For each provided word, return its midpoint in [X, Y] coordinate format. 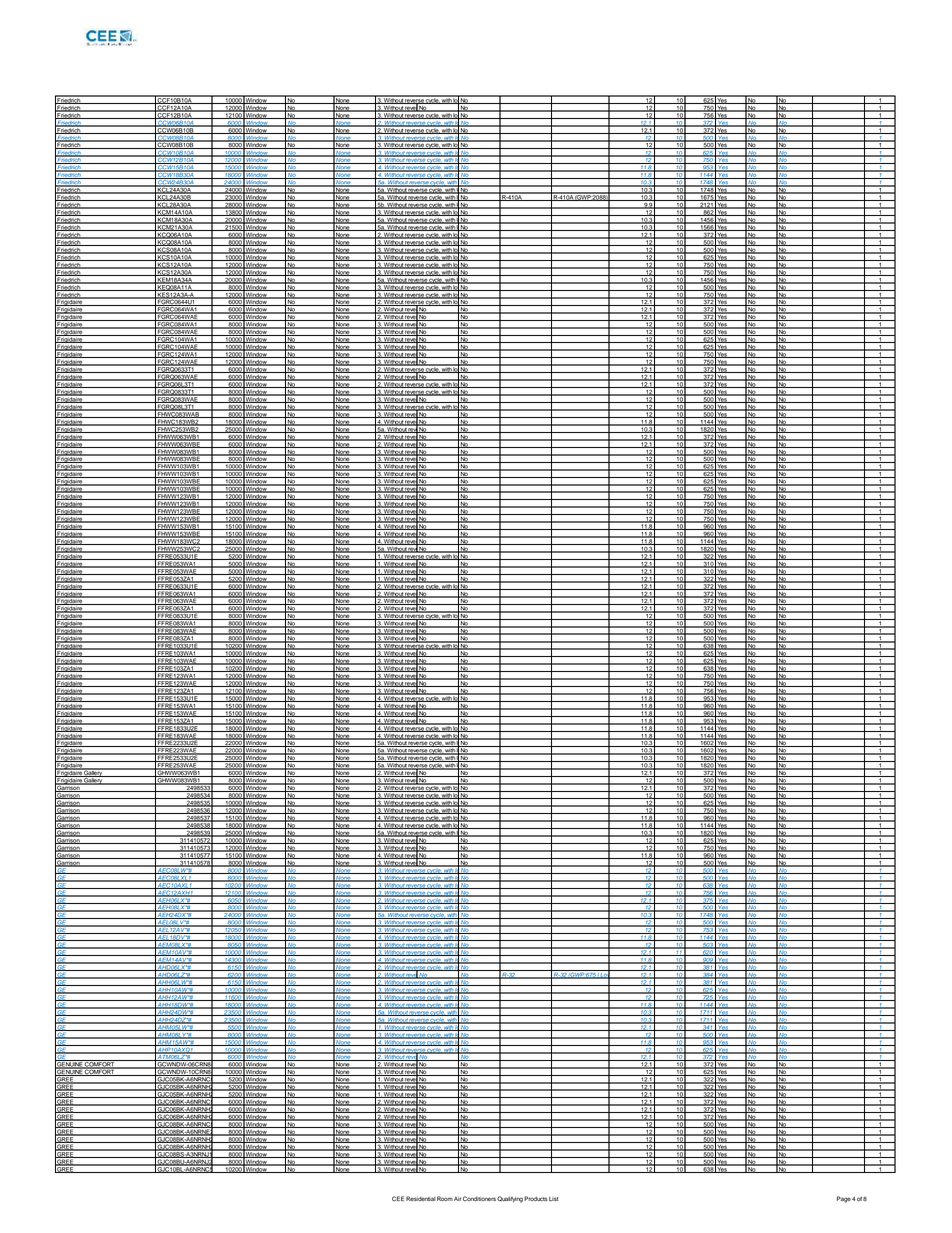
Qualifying [510, 1199]
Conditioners [479, 1198]
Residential [421, 1198]
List [554, 1199]
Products [536, 1198]
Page [844, 1199]
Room [445, 1198]
